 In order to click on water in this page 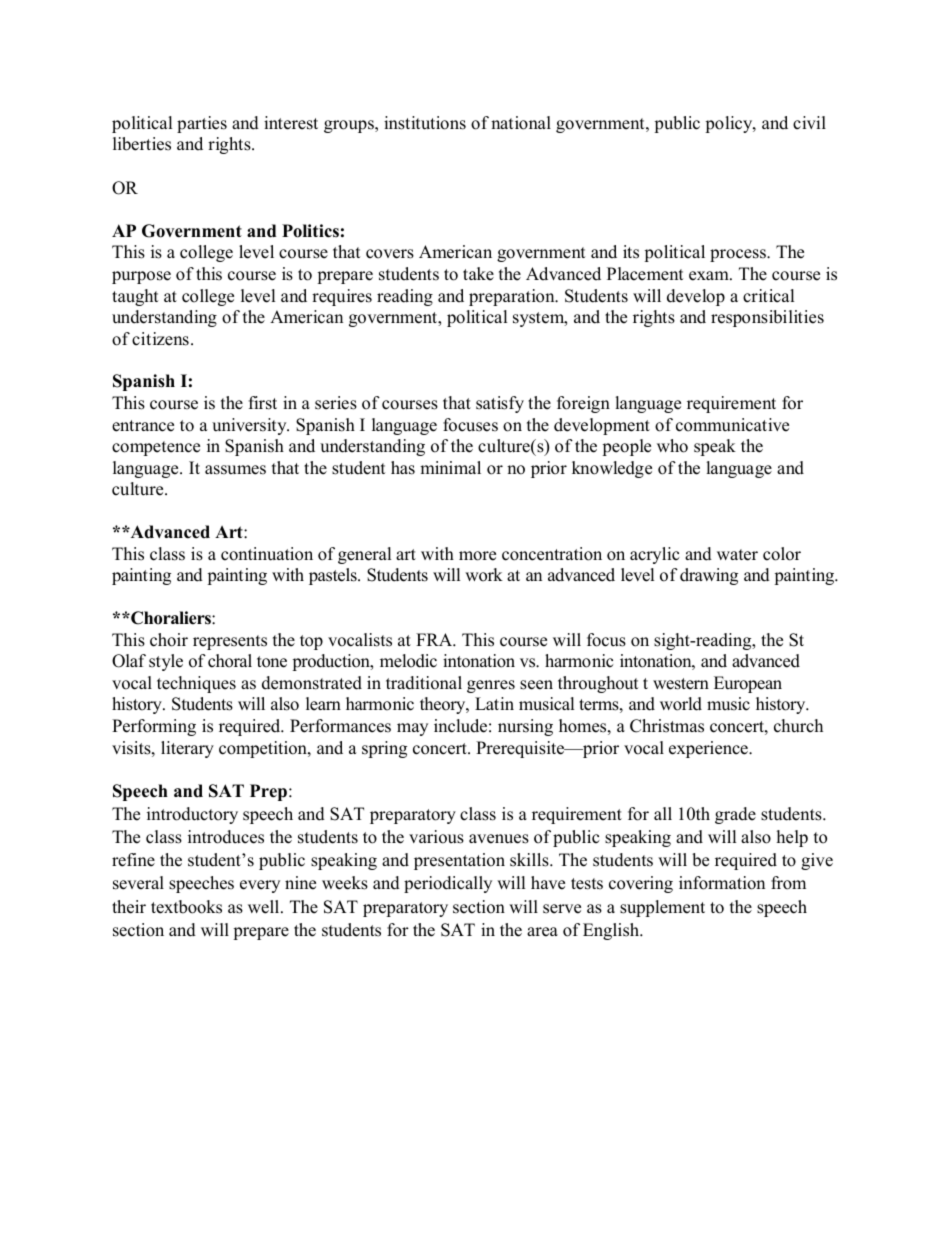, I will do `click(737, 555)`.
